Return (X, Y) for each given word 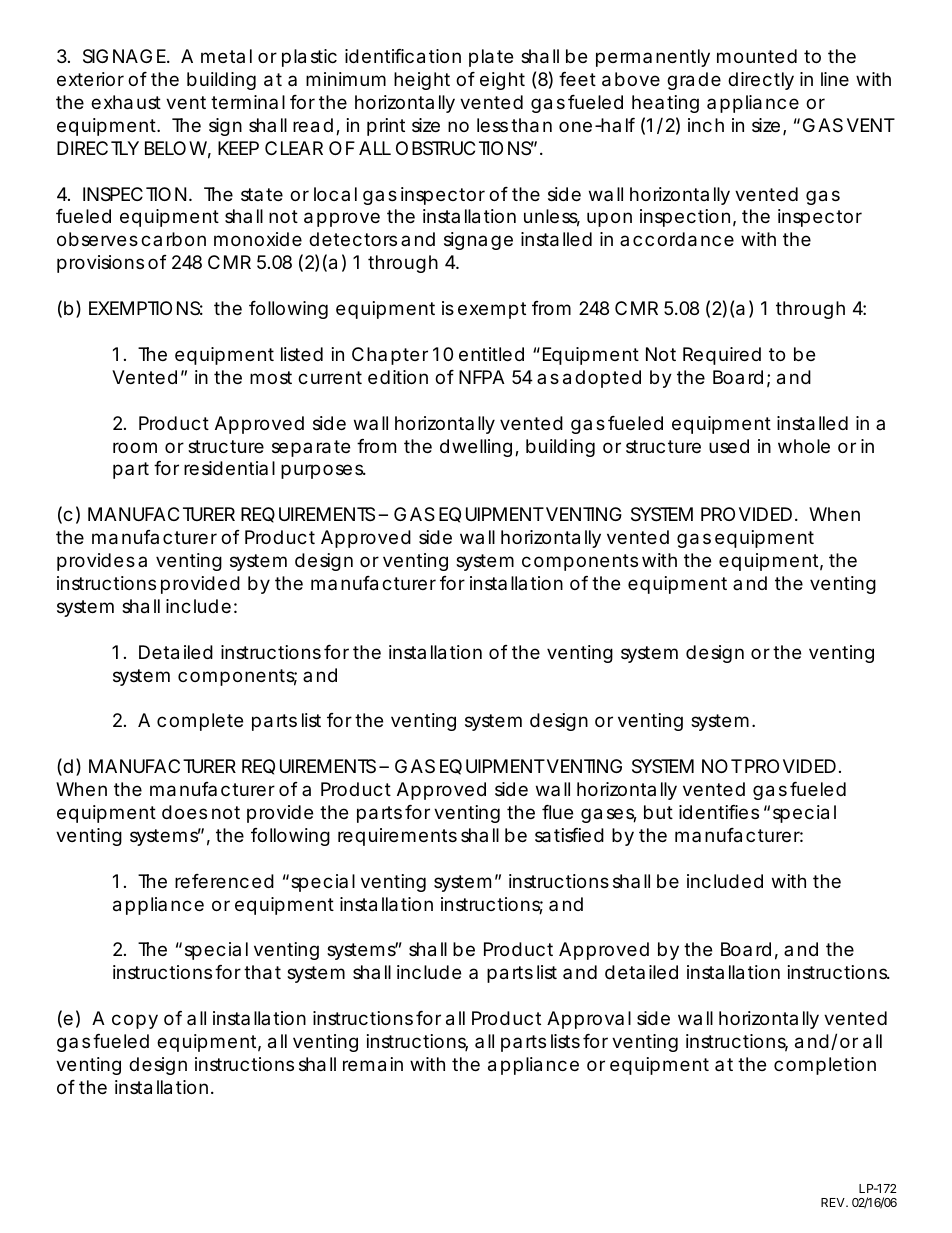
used (729, 446)
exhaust (126, 102)
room (135, 447)
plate (491, 58)
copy (135, 1021)
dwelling (476, 448)
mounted (757, 56)
